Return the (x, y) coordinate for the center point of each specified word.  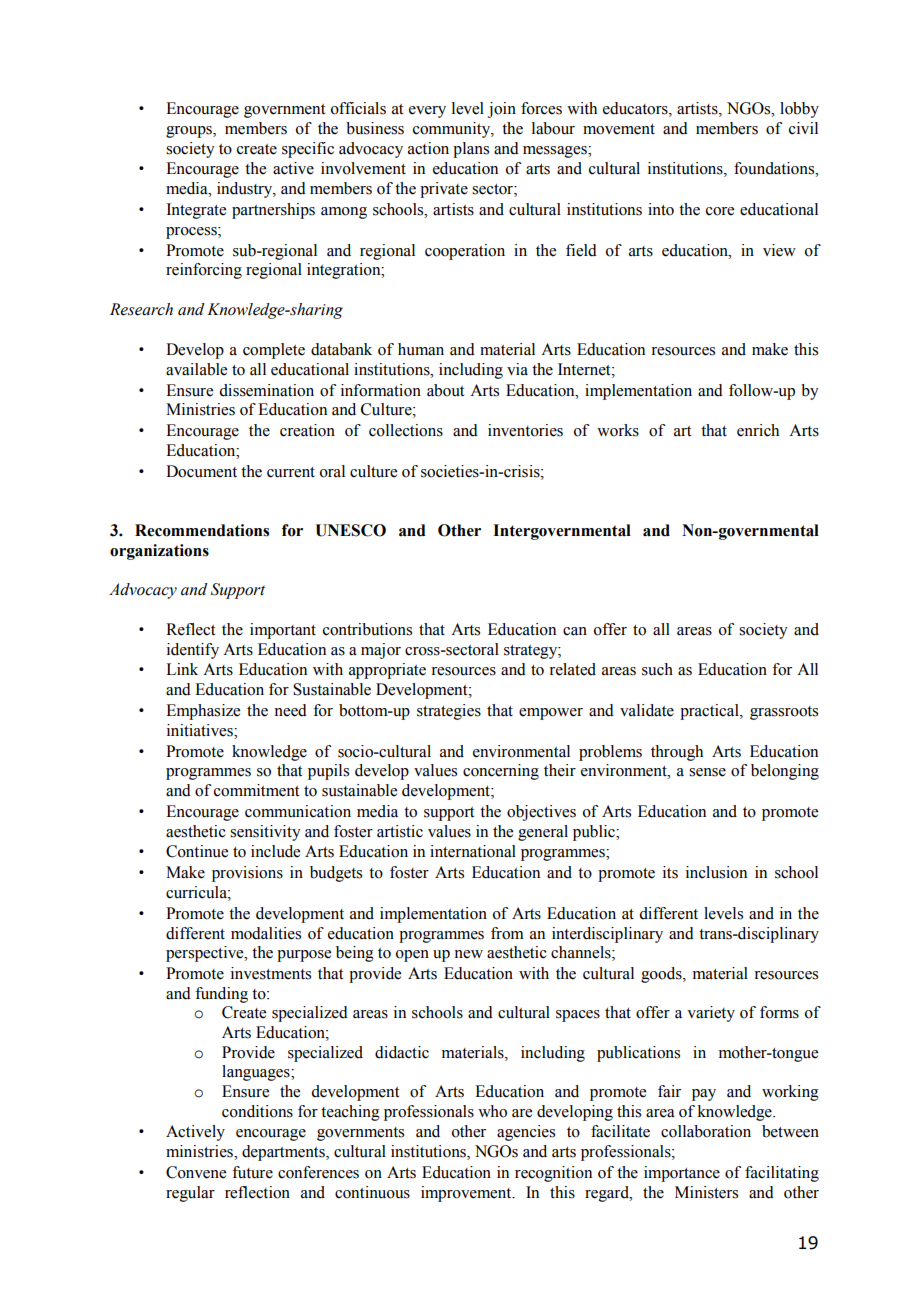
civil (803, 128)
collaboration (706, 1131)
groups (190, 132)
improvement (467, 1194)
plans (471, 150)
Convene (196, 1172)
